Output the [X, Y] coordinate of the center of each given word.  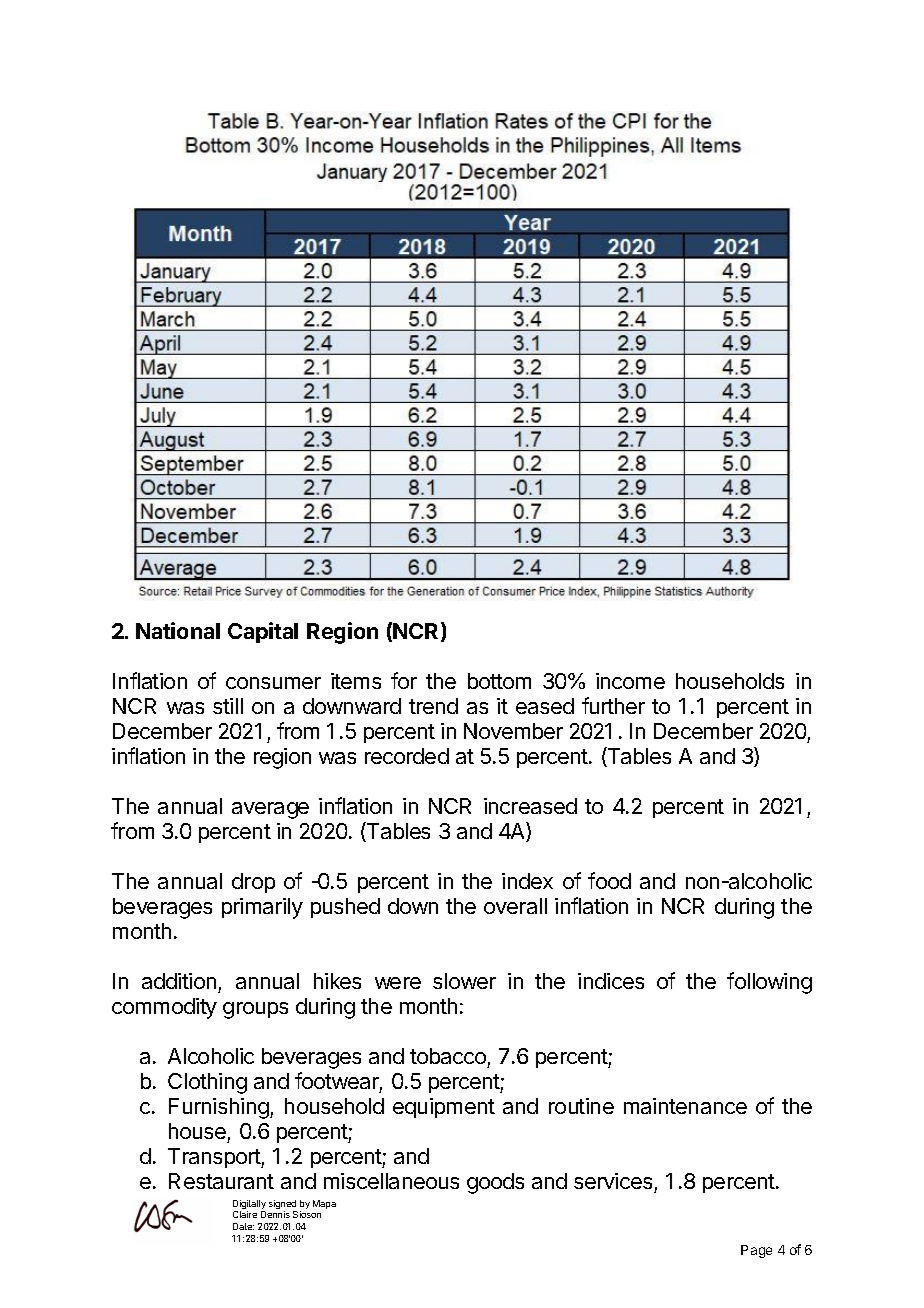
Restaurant [221, 1181]
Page [756, 1251]
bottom [499, 681]
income [630, 681]
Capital [263, 632]
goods [495, 1183]
